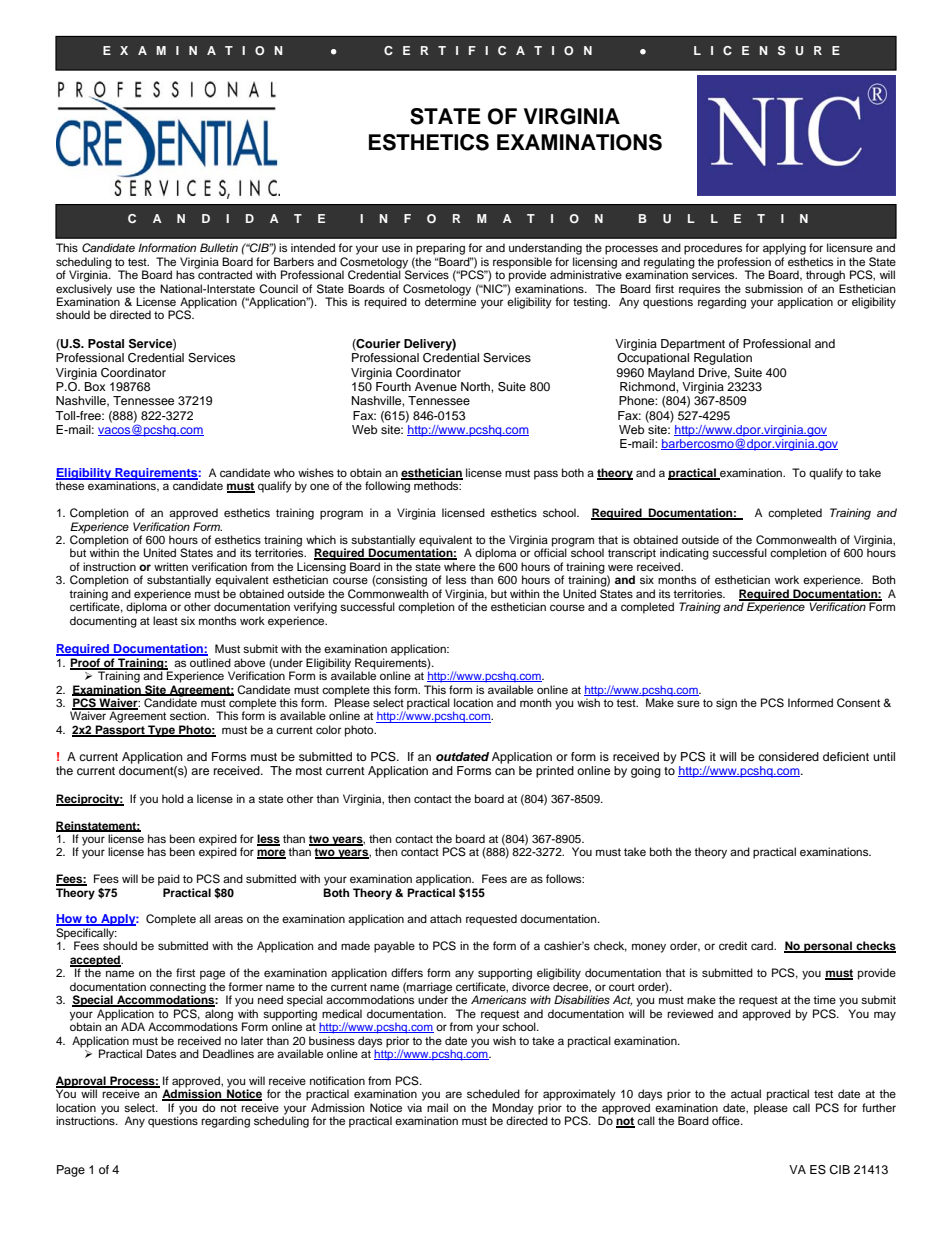 This image has width=952, height=1233. Describe the element at coordinates (284, 472) in the image. I see `who` at that location.
